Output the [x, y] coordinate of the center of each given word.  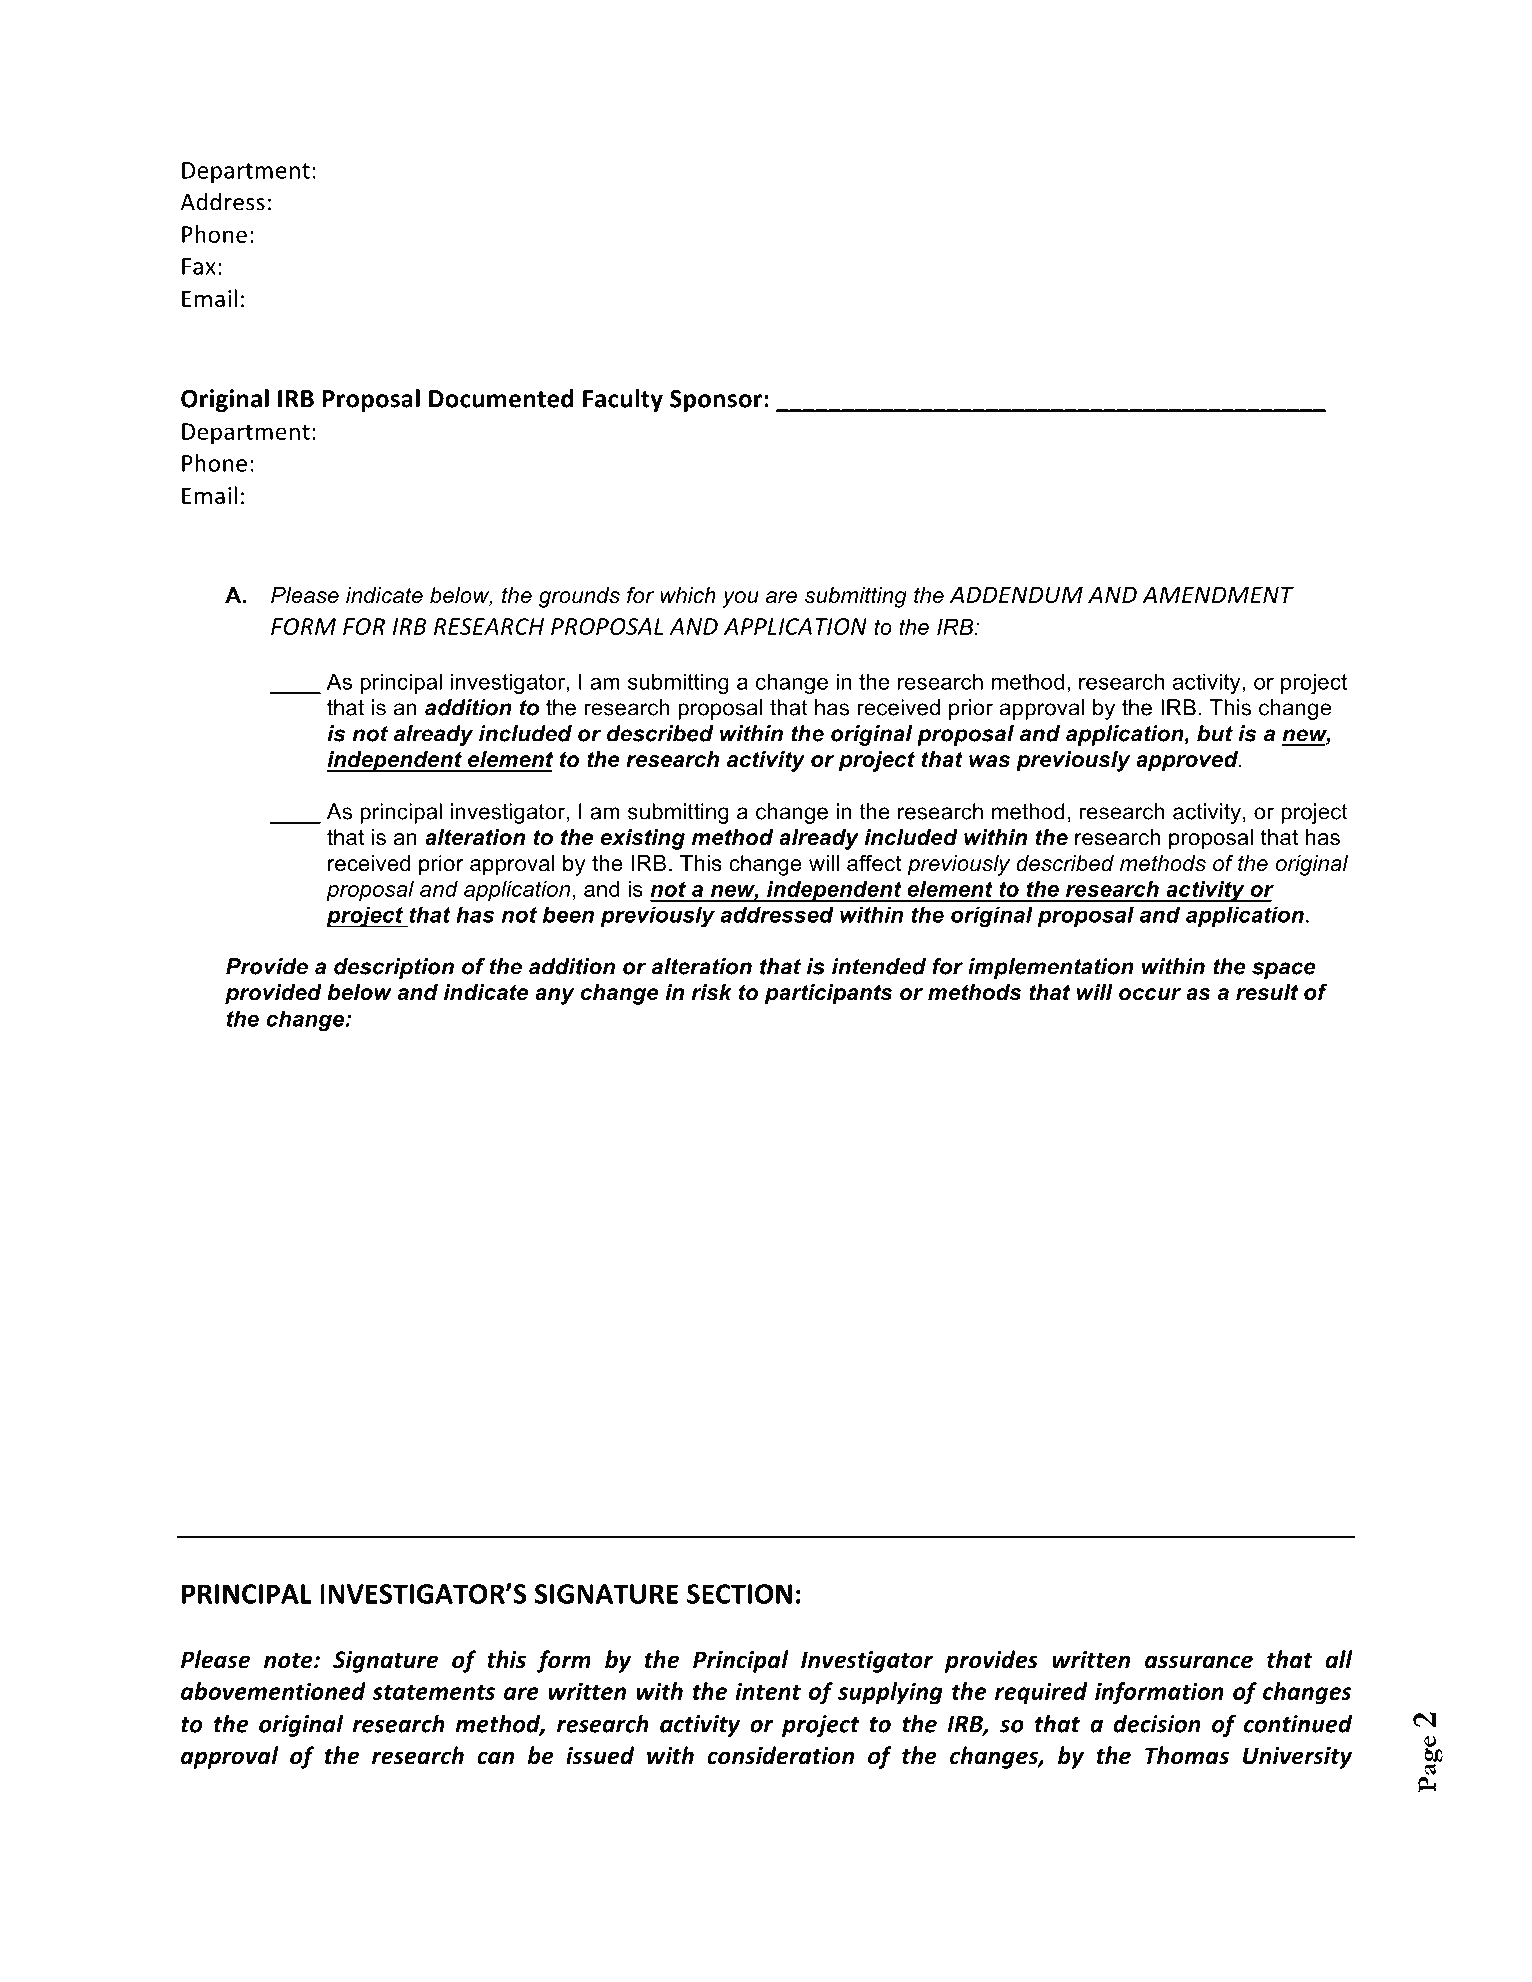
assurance [1199, 1662]
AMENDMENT [1218, 594]
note [289, 1661]
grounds [579, 597]
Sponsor [716, 401]
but [1215, 733]
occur [1150, 994]
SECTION [739, 1594]
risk [712, 992]
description [394, 968]
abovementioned [273, 1691]
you [740, 599]
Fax [199, 266]
